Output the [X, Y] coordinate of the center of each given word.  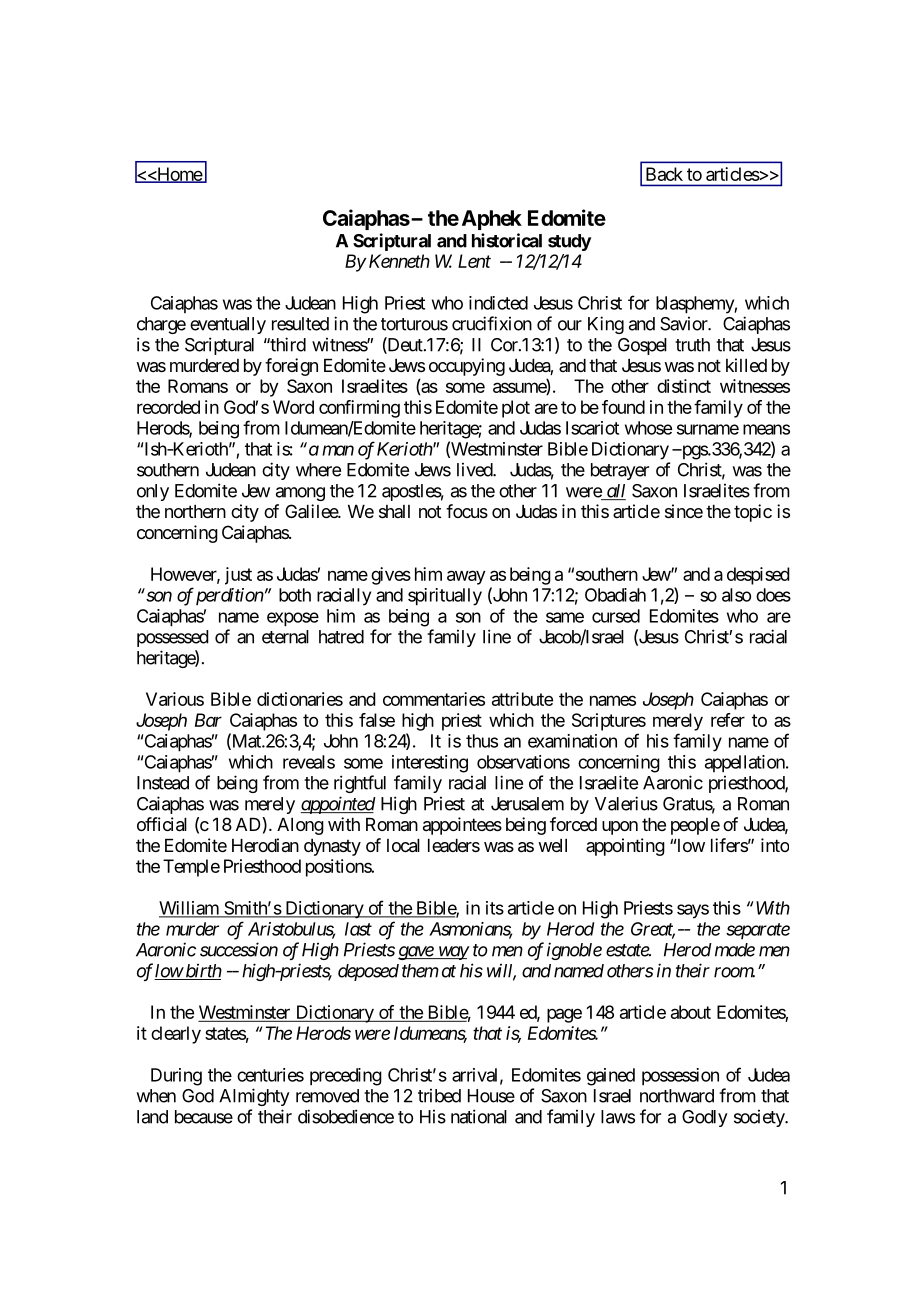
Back [664, 174]
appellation [746, 764]
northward [677, 1096]
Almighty [254, 1097]
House [491, 1096]
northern [195, 511]
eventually [228, 325]
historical [507, 240]
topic [753, 513]
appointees [462, 826]
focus [467, 511]
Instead [163, 783]
